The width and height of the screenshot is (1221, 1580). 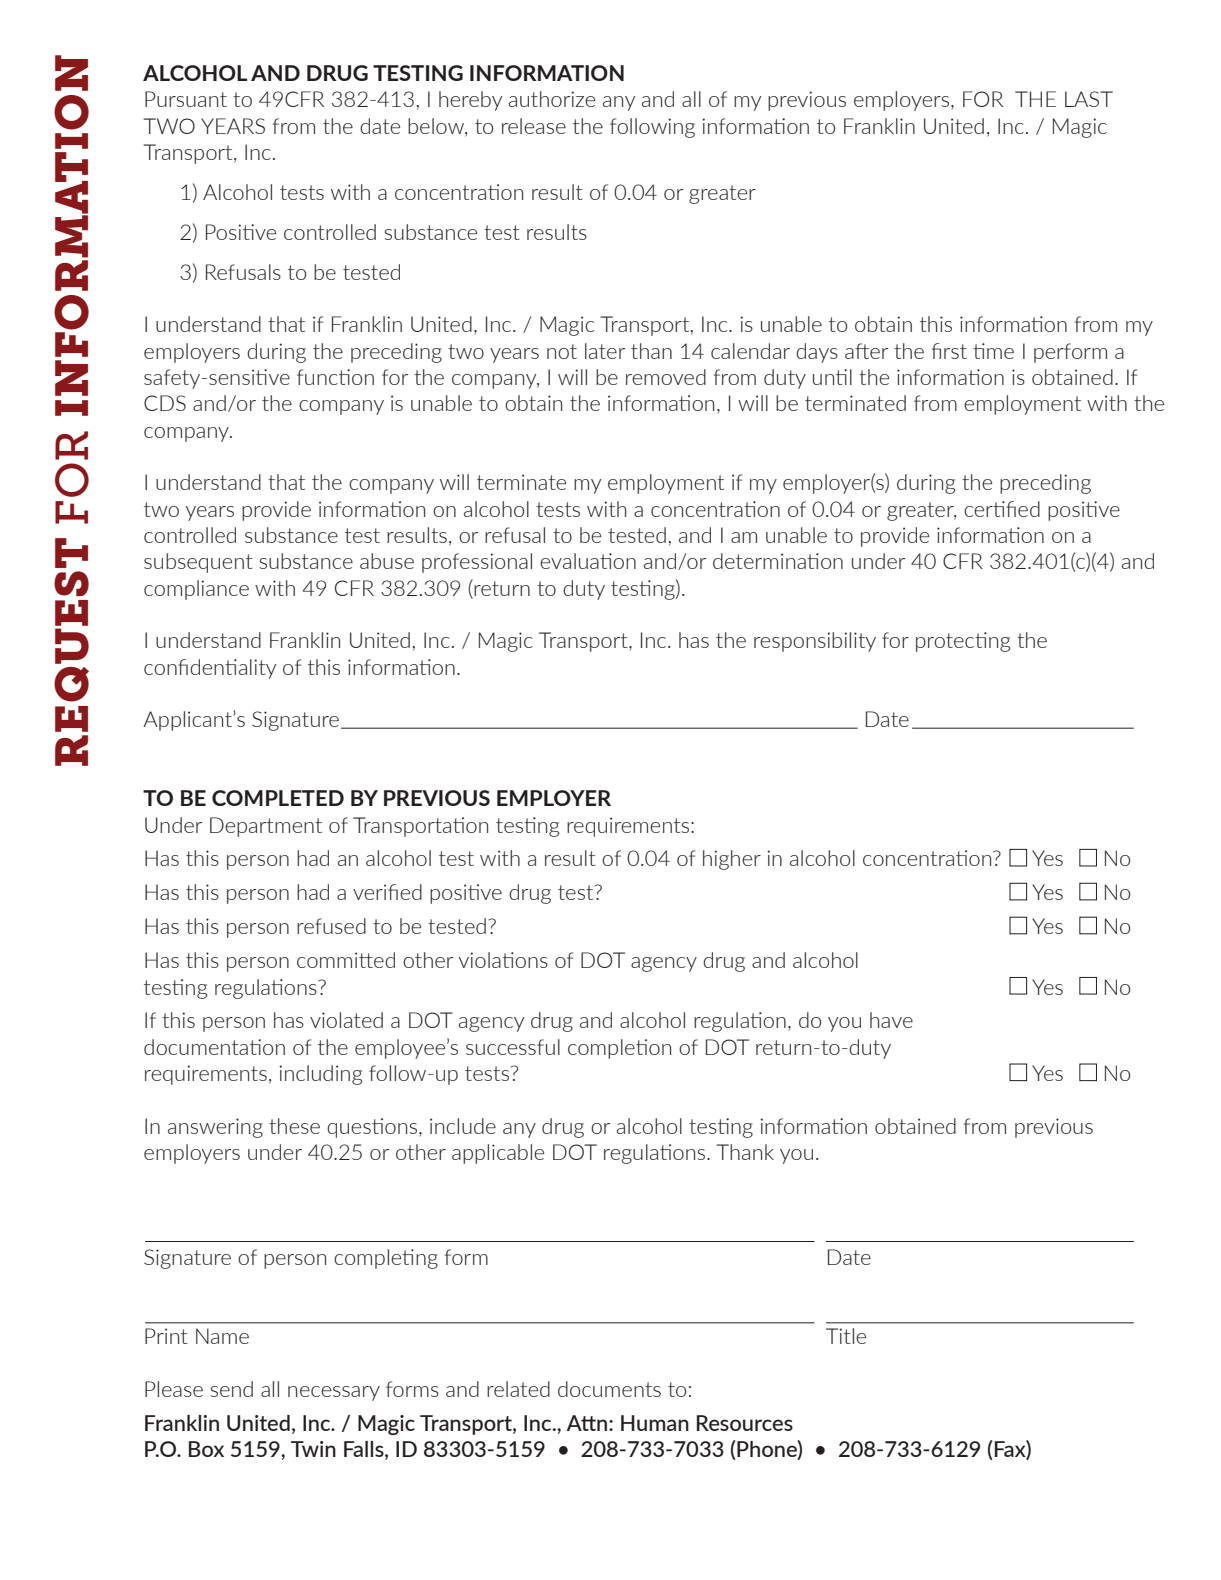 What do you see at coordinates (745, 1423) in the screenshot?
I see `Resources` at bounding box center [745, 1423].
